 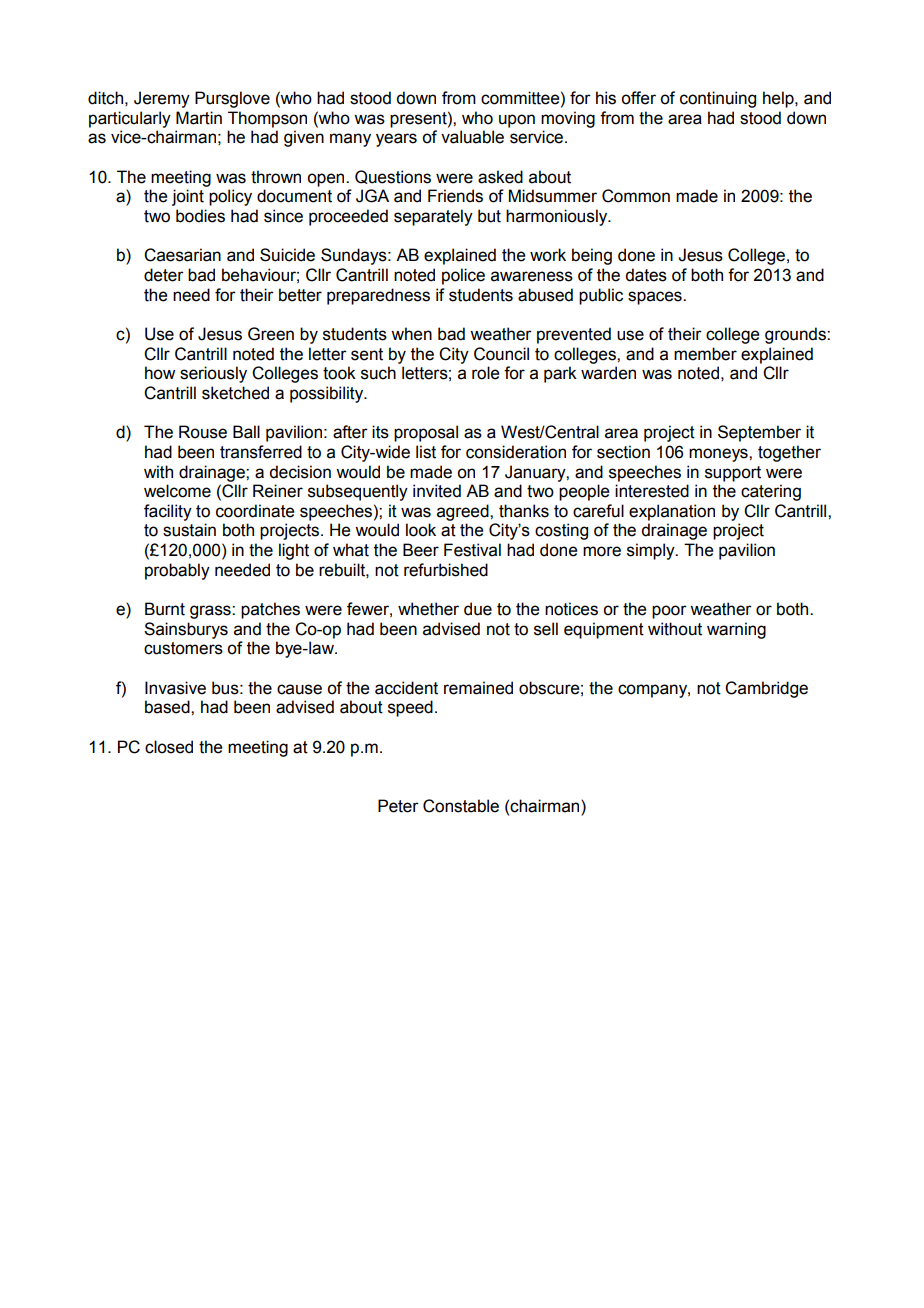 I want to click on continuing, so click(x=718, y=99).
